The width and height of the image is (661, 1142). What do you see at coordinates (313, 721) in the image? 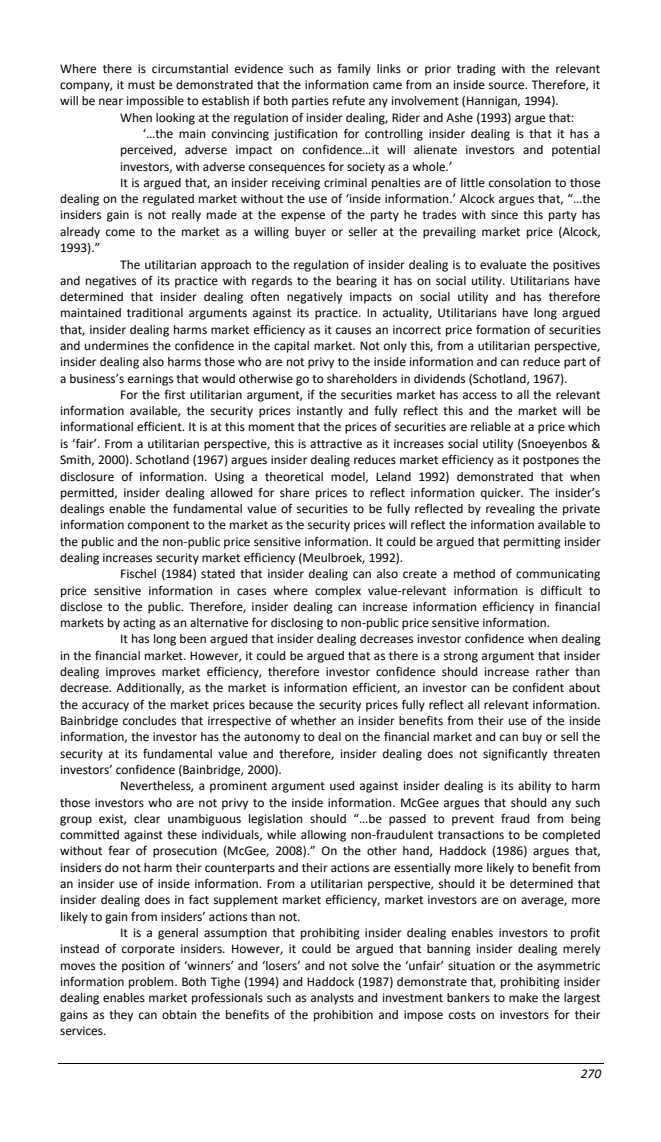
I see `whether` at bounding box center [313, 721].
